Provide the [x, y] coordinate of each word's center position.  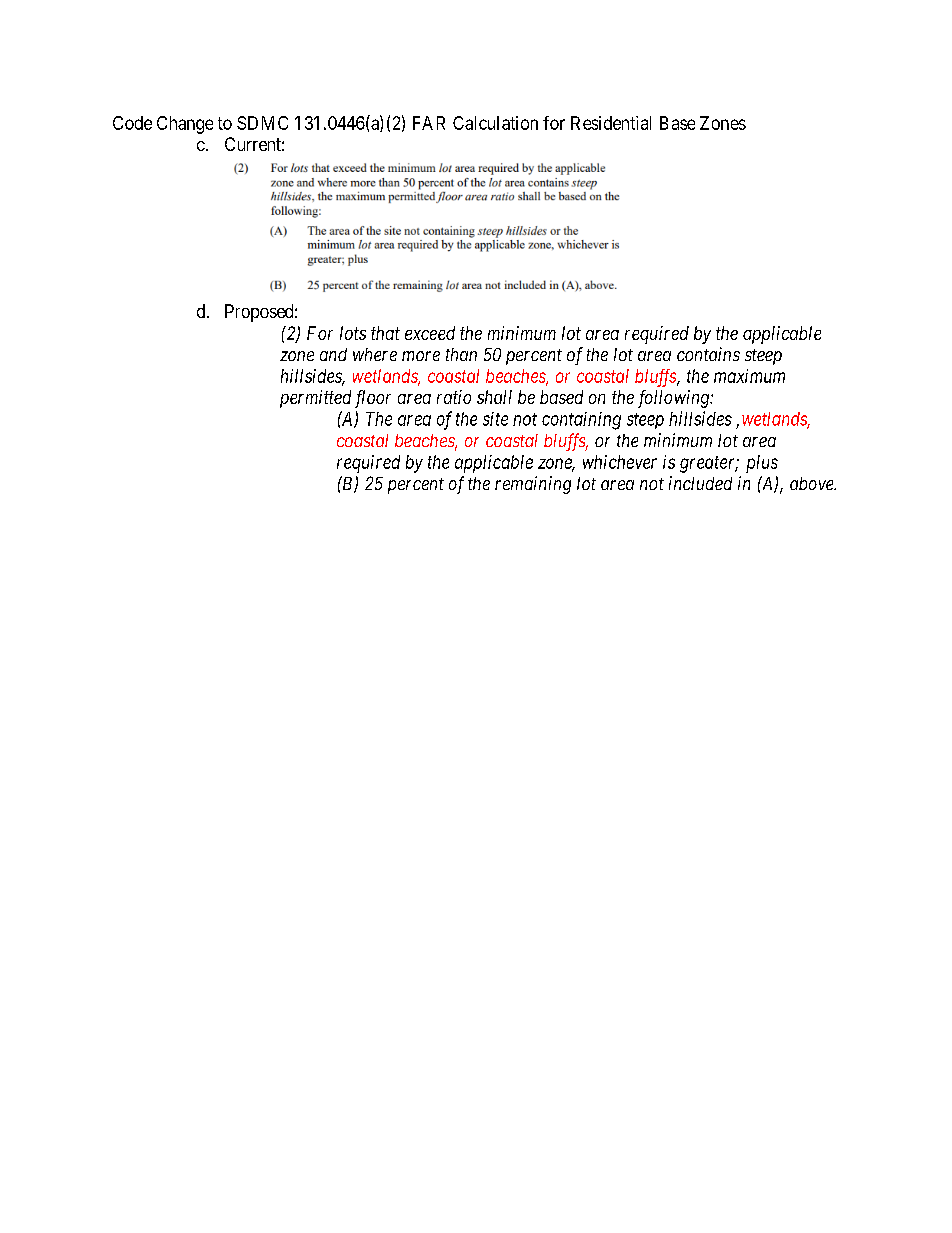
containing [581, 421]
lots [353, 333]
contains [708, 354]
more [421, 356]
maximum [749, 376]
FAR [429, 123]
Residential [611, 123]
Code [132, 123]
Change [185, 125]
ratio [454, 397]
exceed [430, 333]
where [375, 354]
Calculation [495, 123]
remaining [533, 485]
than [461, 354]
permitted [315, 399]
